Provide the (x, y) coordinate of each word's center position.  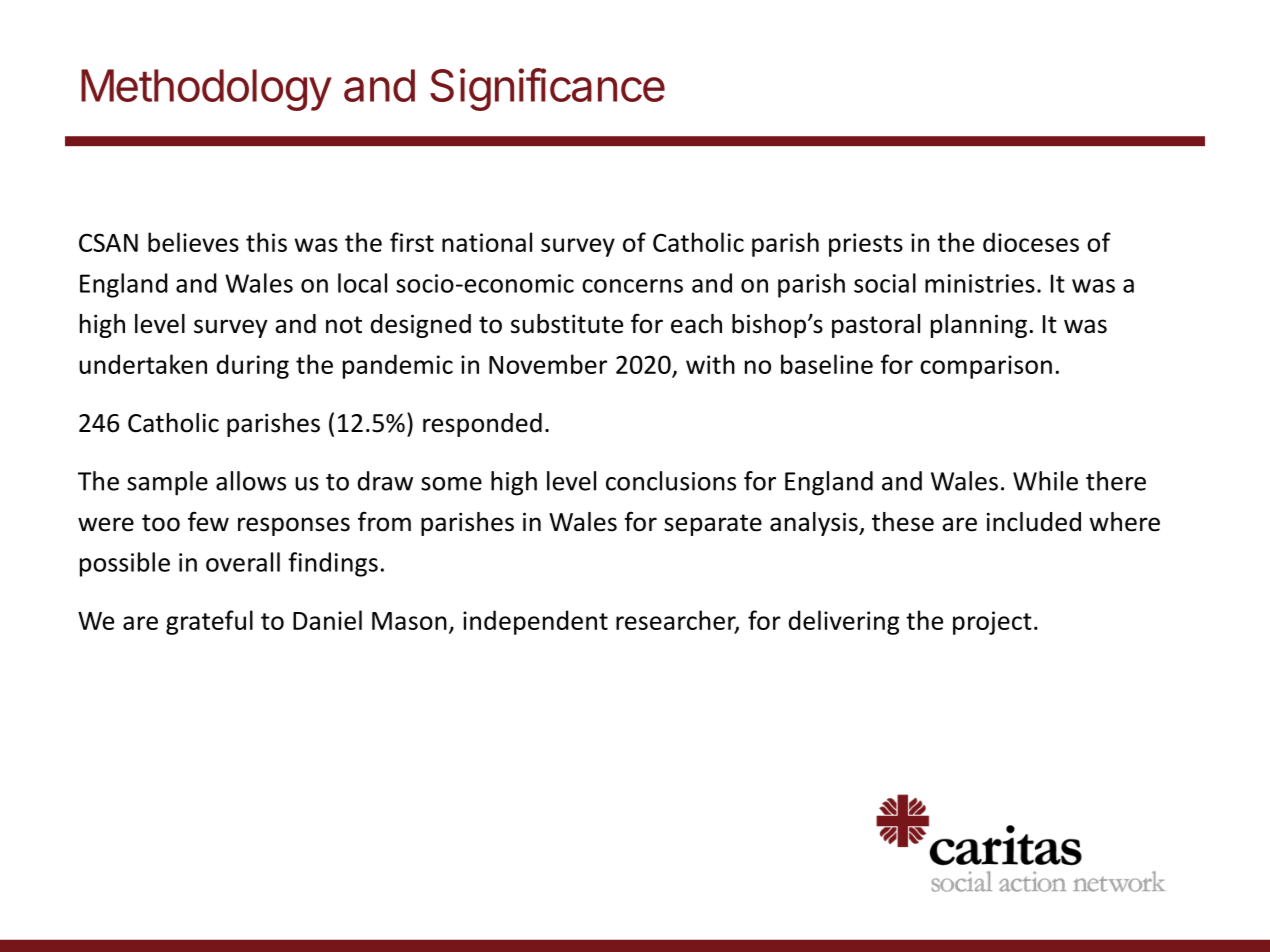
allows (251, 481)
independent (535, 622)
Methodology (206, 90)
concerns (632, 286)
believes (193, 242)
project (992, 623)
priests (866, 245)
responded (482, 425)
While (1045, 481)
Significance (547, 89)
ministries (980, 283)
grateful (209, 622)
